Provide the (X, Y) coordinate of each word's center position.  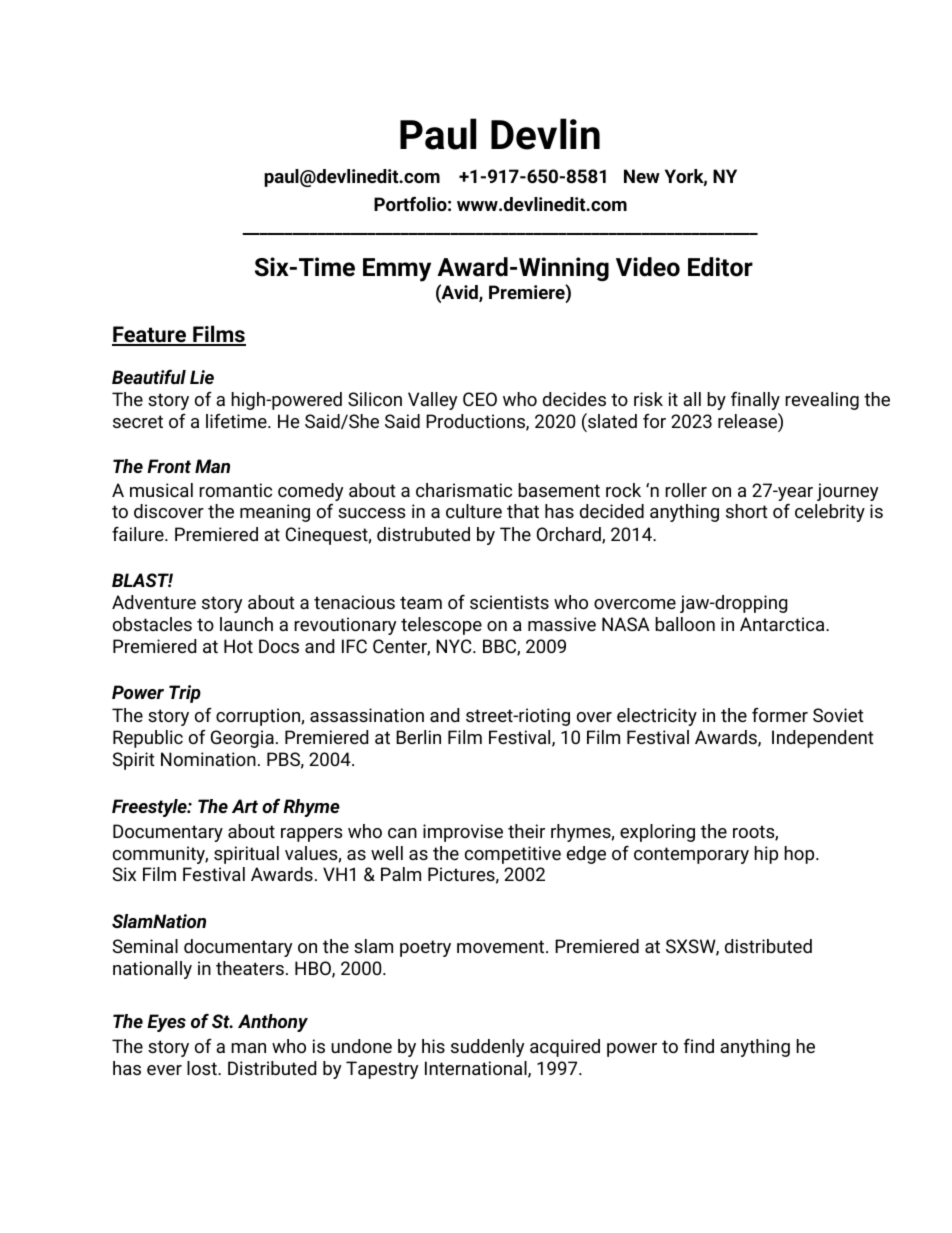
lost (203, 1068)
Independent (823, 739)
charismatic (464, 490)
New (642, 176)
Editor (720, 267)
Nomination (208, 759)
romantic (235, 490)
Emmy (397, 270)
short (747, 511)
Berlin (418, 737)
